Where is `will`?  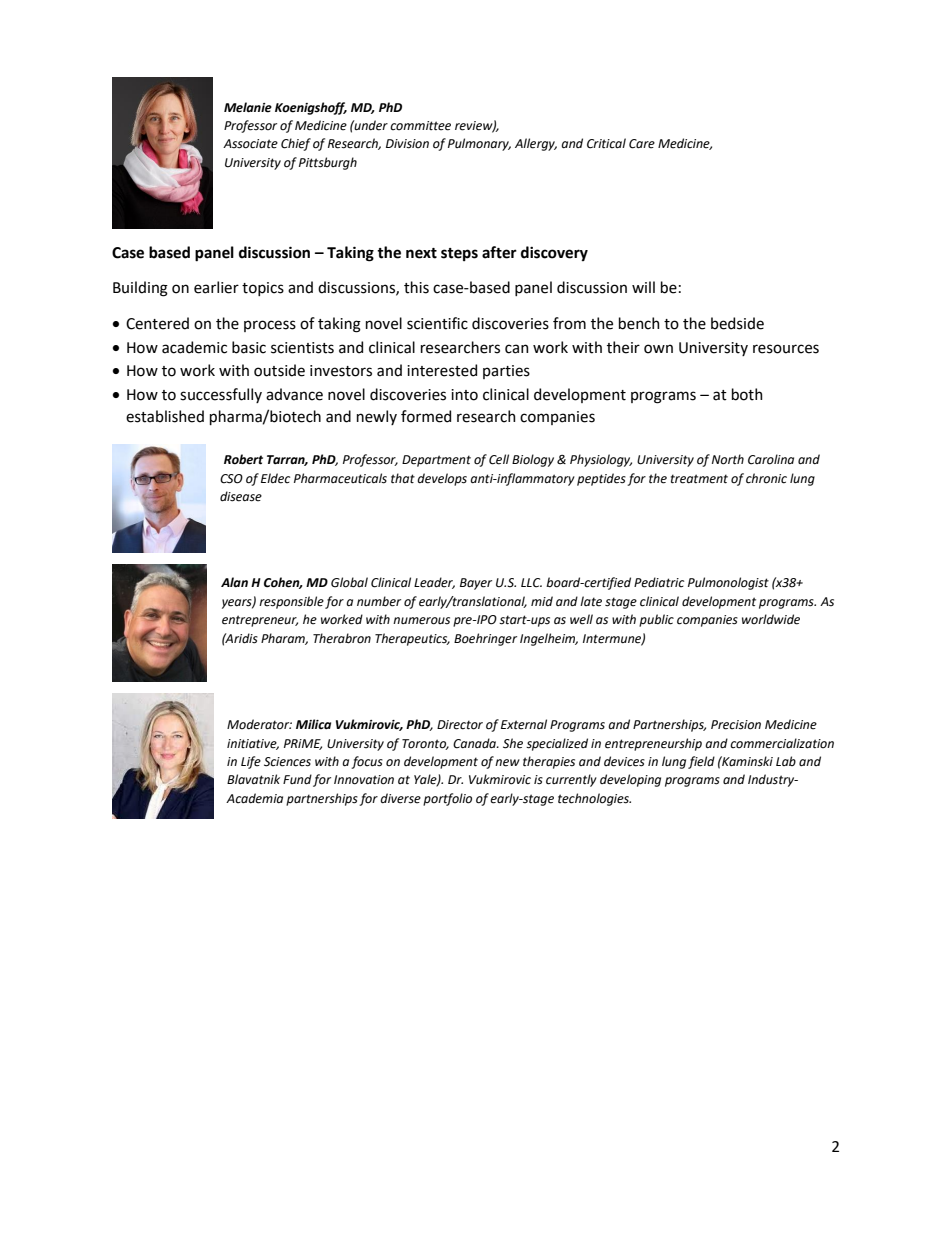
will is located at coordinates (643, 287).
